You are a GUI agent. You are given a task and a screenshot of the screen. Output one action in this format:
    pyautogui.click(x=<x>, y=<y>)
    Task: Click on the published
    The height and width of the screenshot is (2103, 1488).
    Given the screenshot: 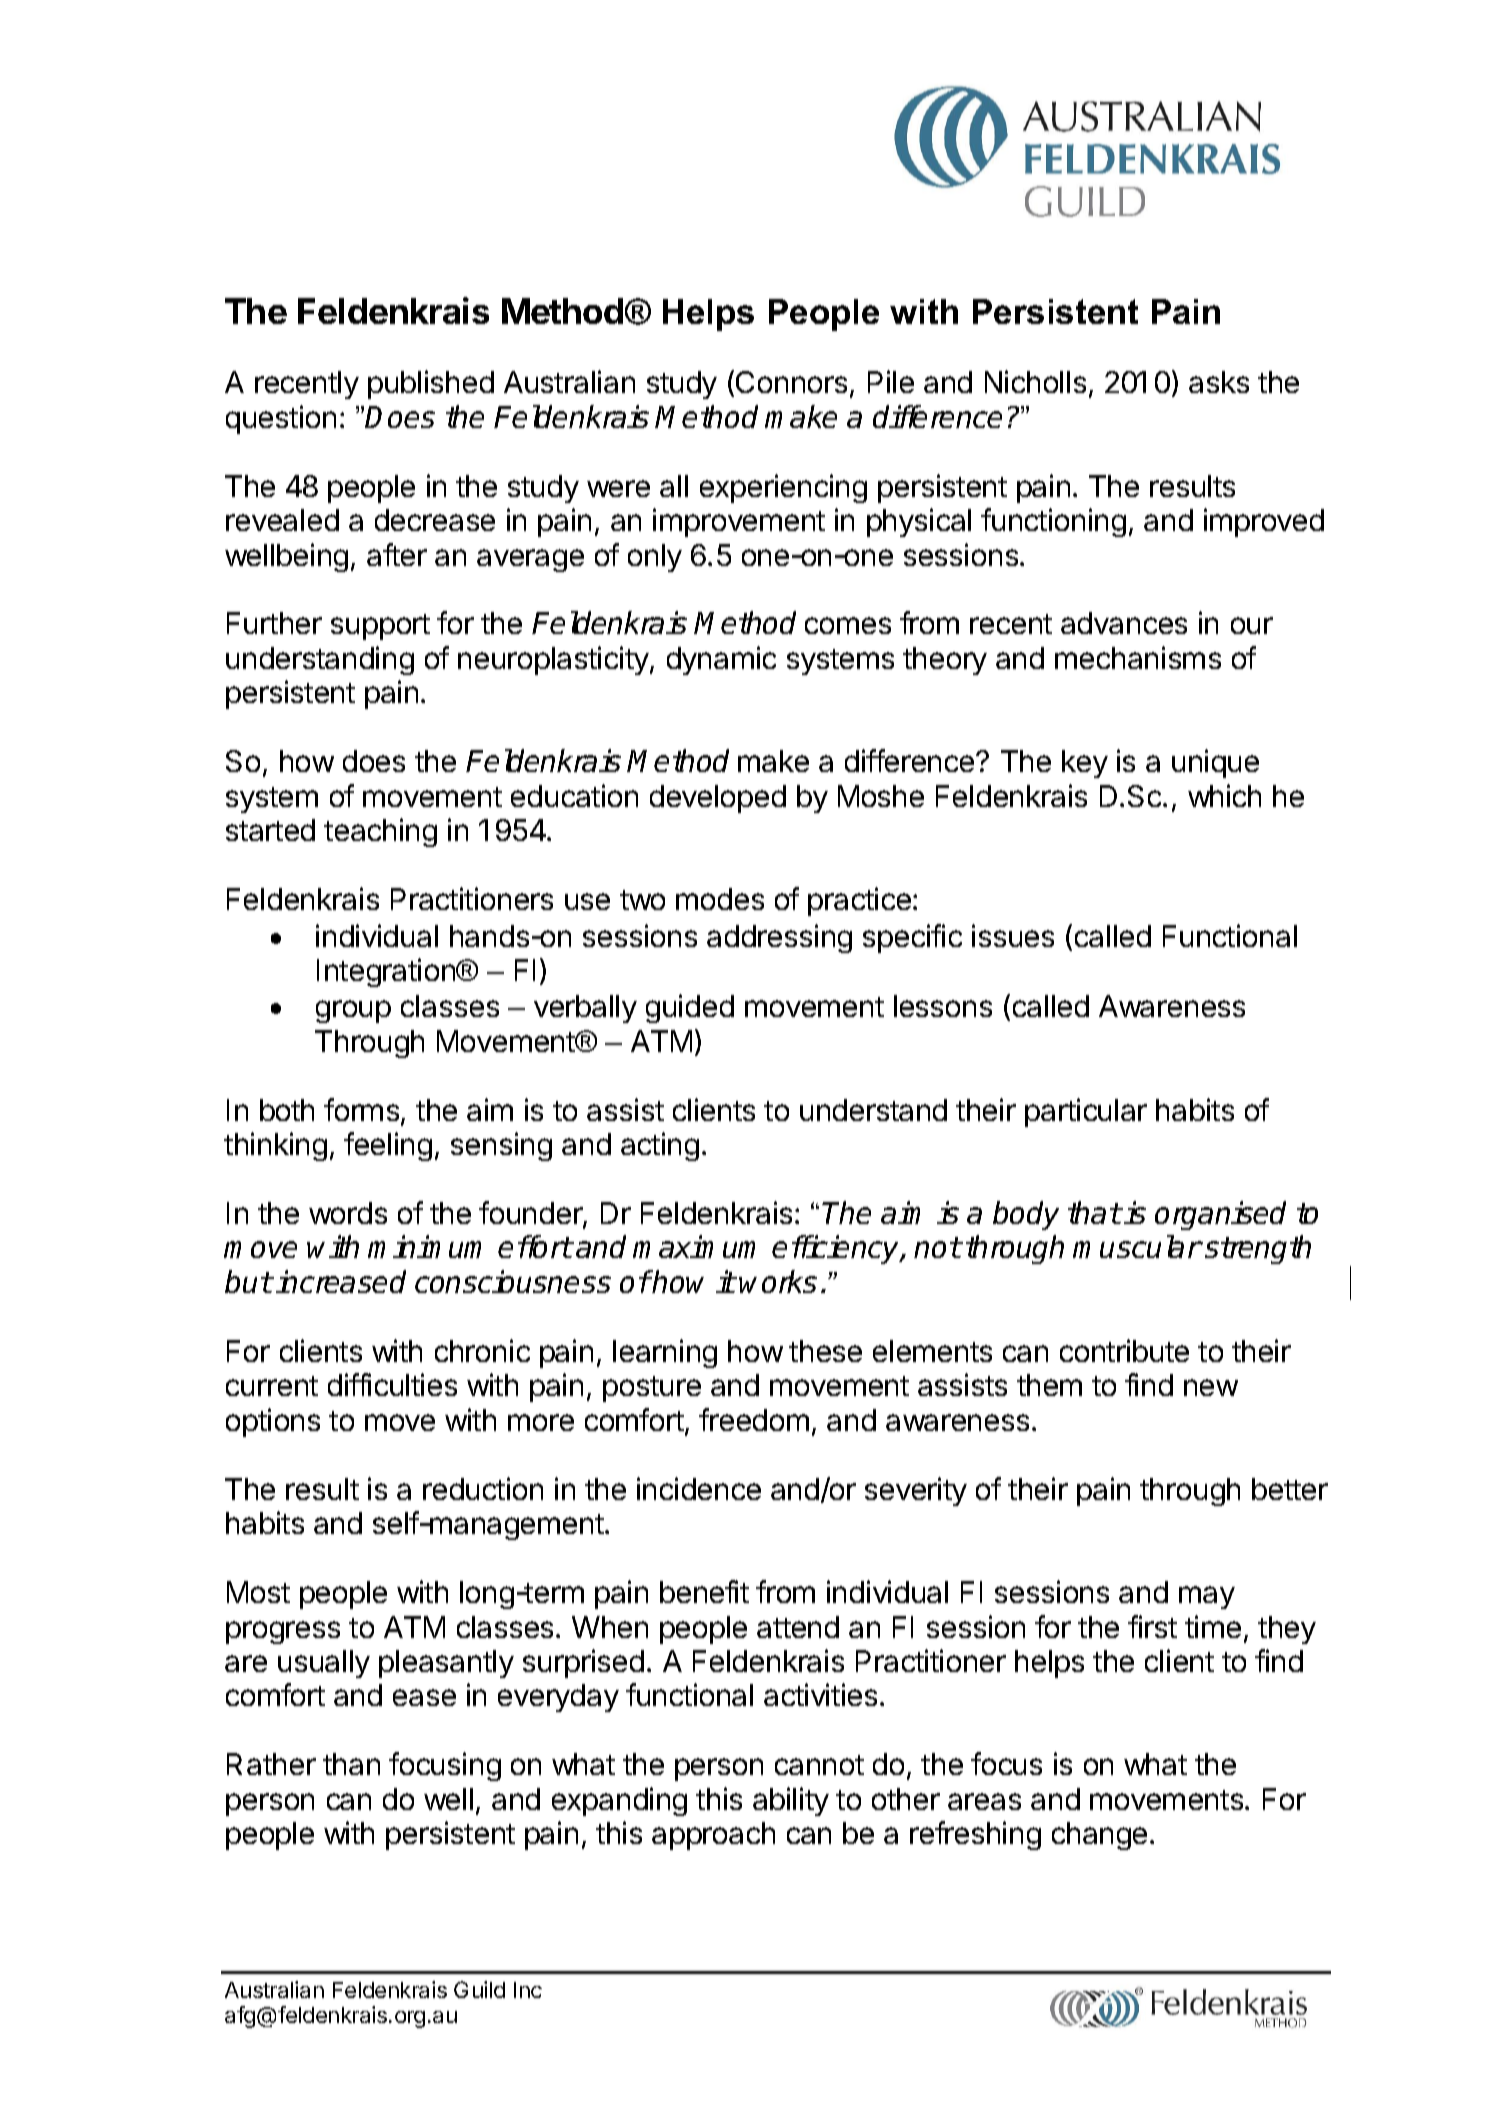 What is the action you would take?
    pyautogui.click(x=431, y=384)
